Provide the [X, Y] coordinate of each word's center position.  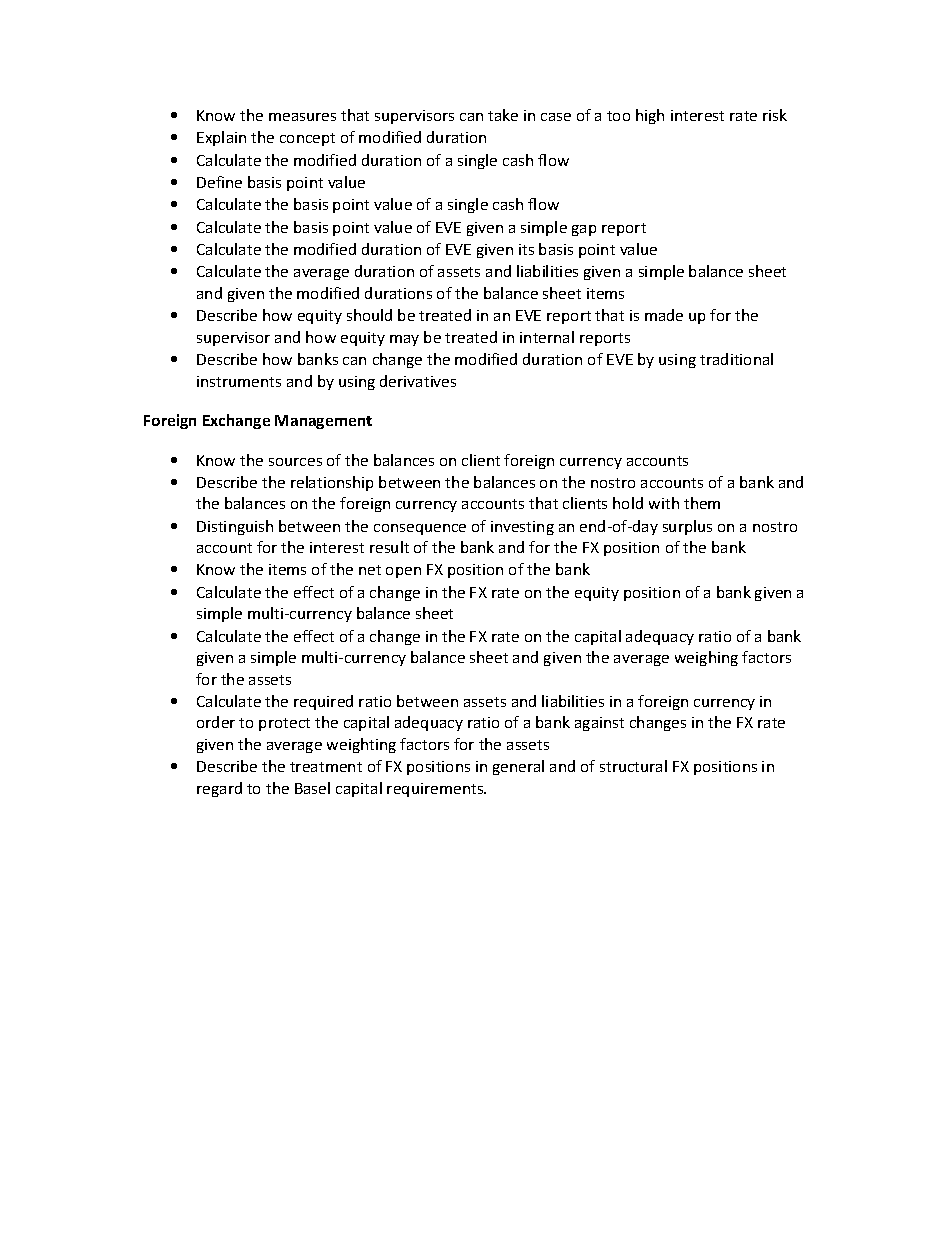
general [518, 767]
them [702, 503]
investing [522, 528]
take [503, 115]
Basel [312, 788]
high [650, 116]
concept [307, 139]
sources [295, 462]
